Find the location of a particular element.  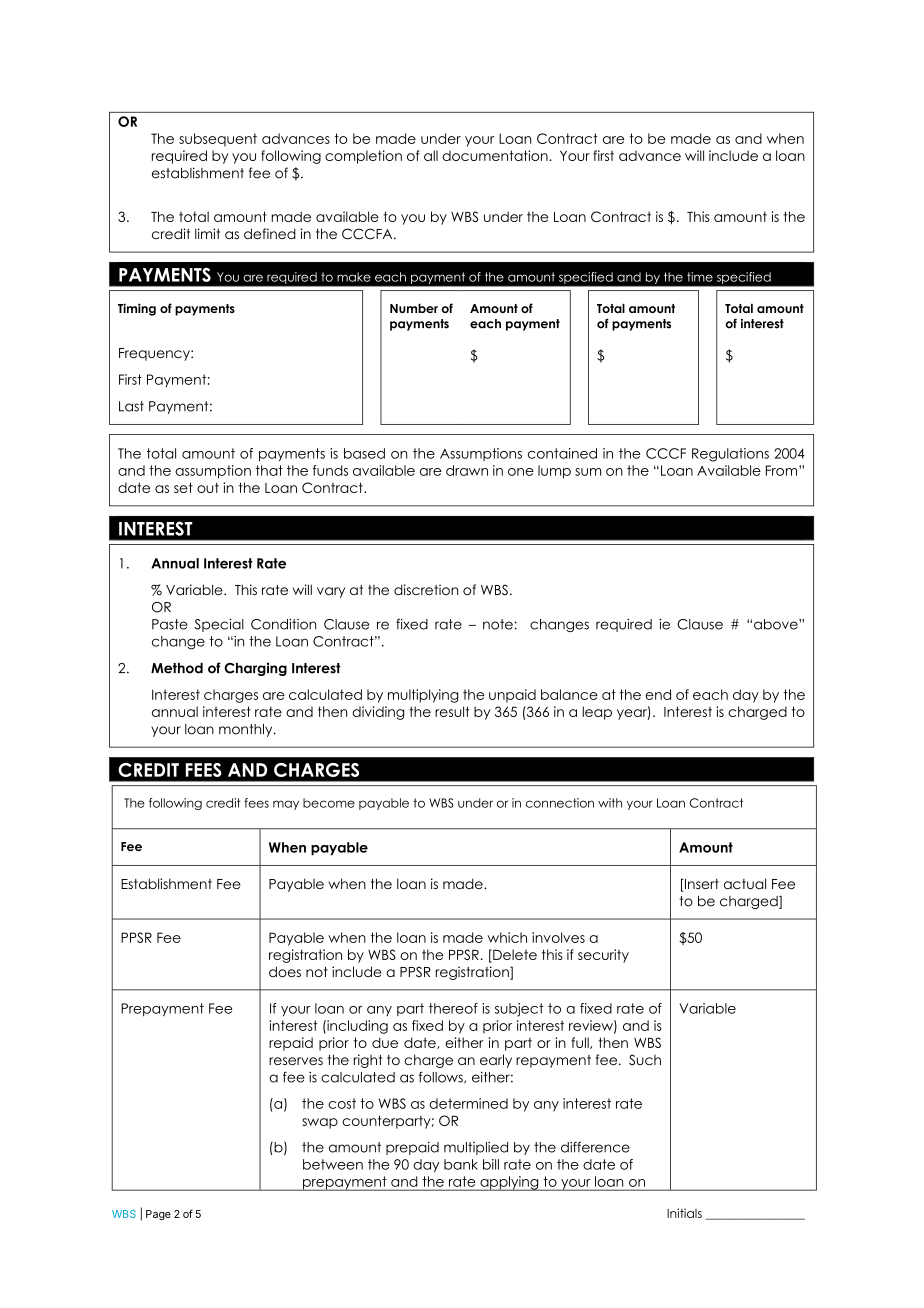

bank is located at coordinates (461, 1164).
